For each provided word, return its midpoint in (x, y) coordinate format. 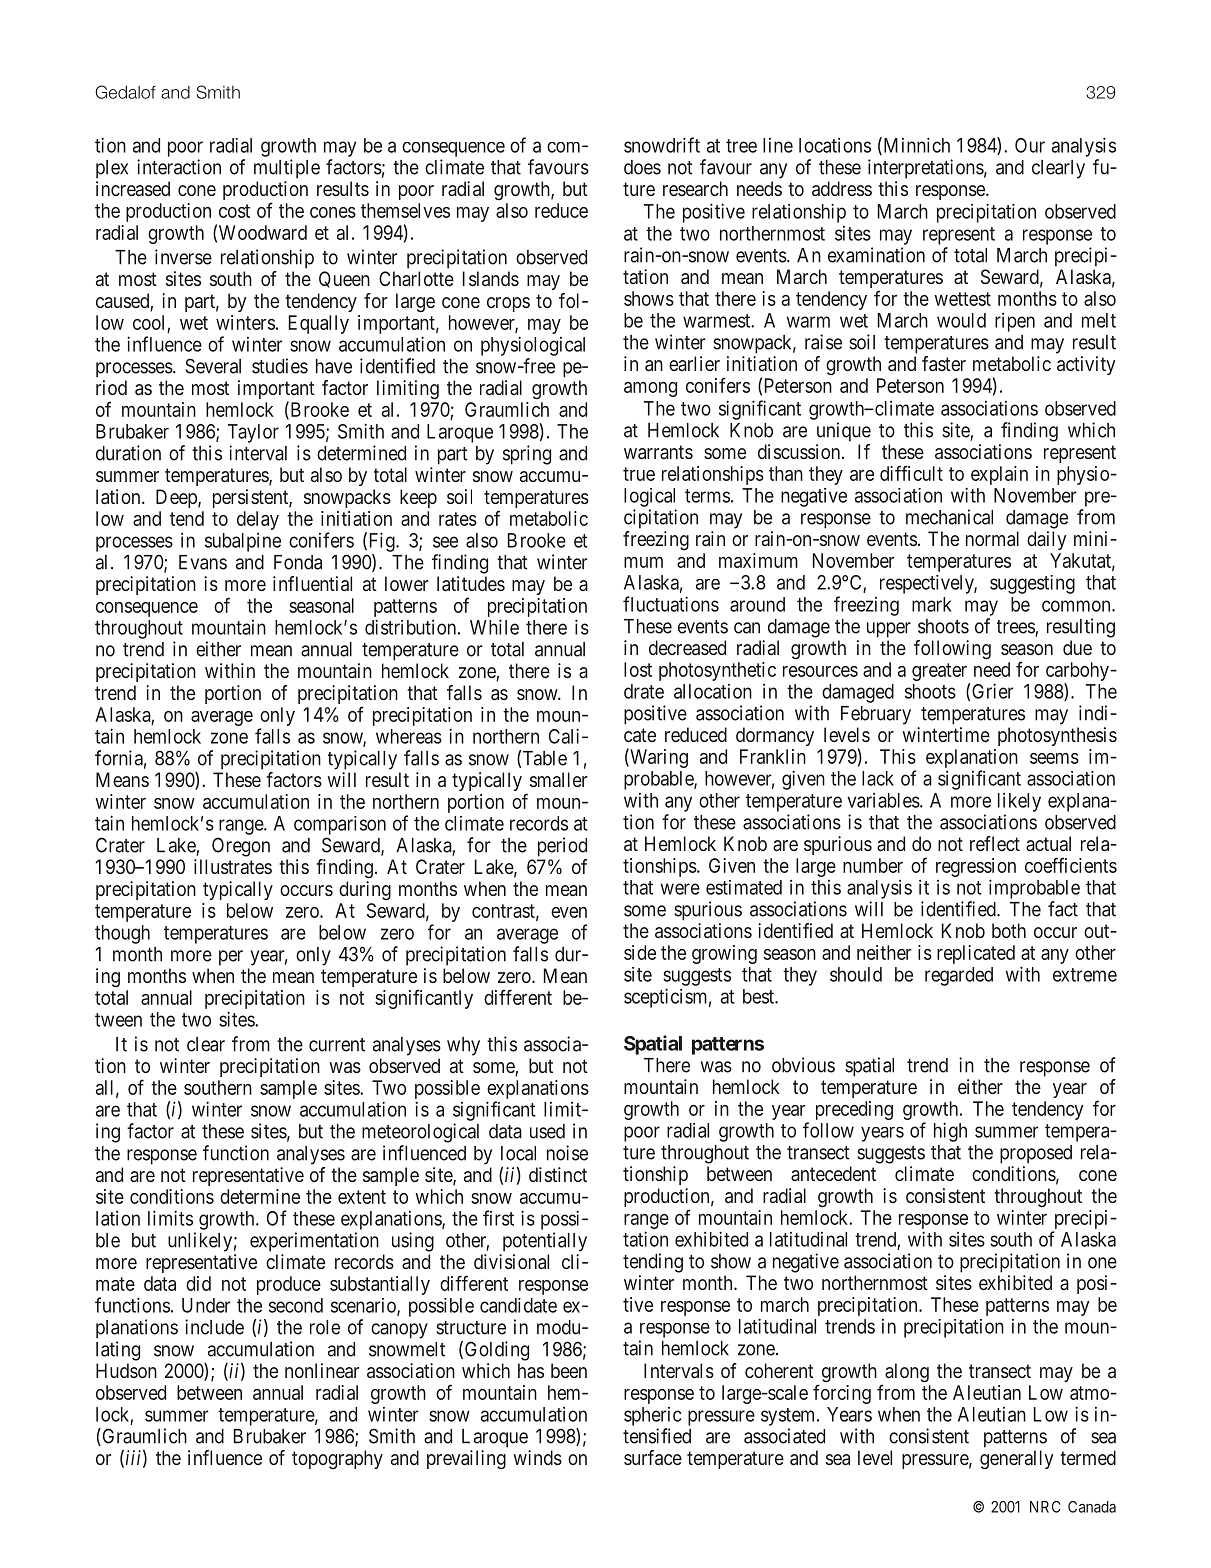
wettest (962, 299)
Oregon (241, 847)
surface (653, 1457)
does (642, 167)
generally (1017, 1460)
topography (337, 1459)
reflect (995, 843)
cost (234, 211)
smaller (558, 779)
